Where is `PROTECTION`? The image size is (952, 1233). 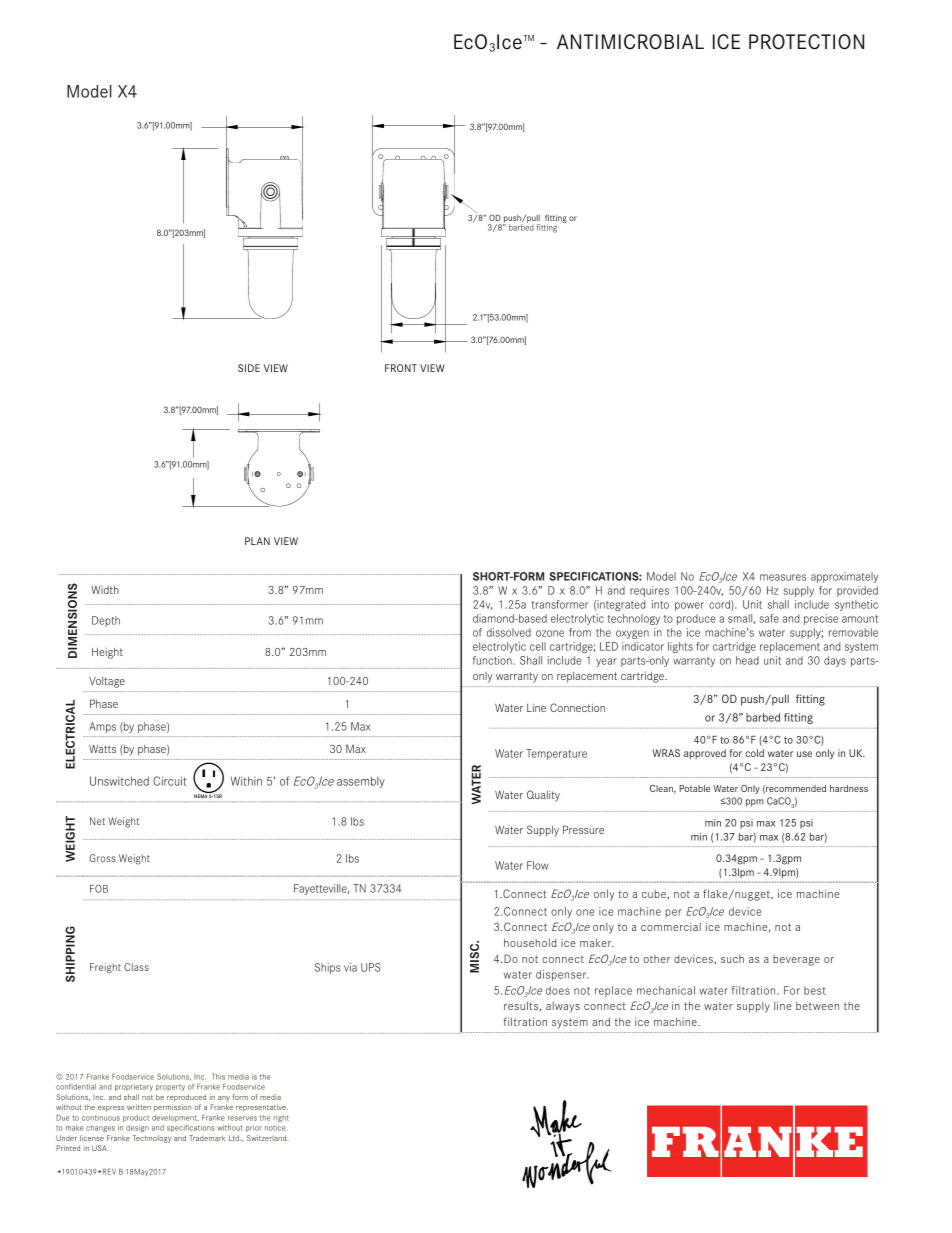 PROTECTION is located at coordinates (806, 42).
